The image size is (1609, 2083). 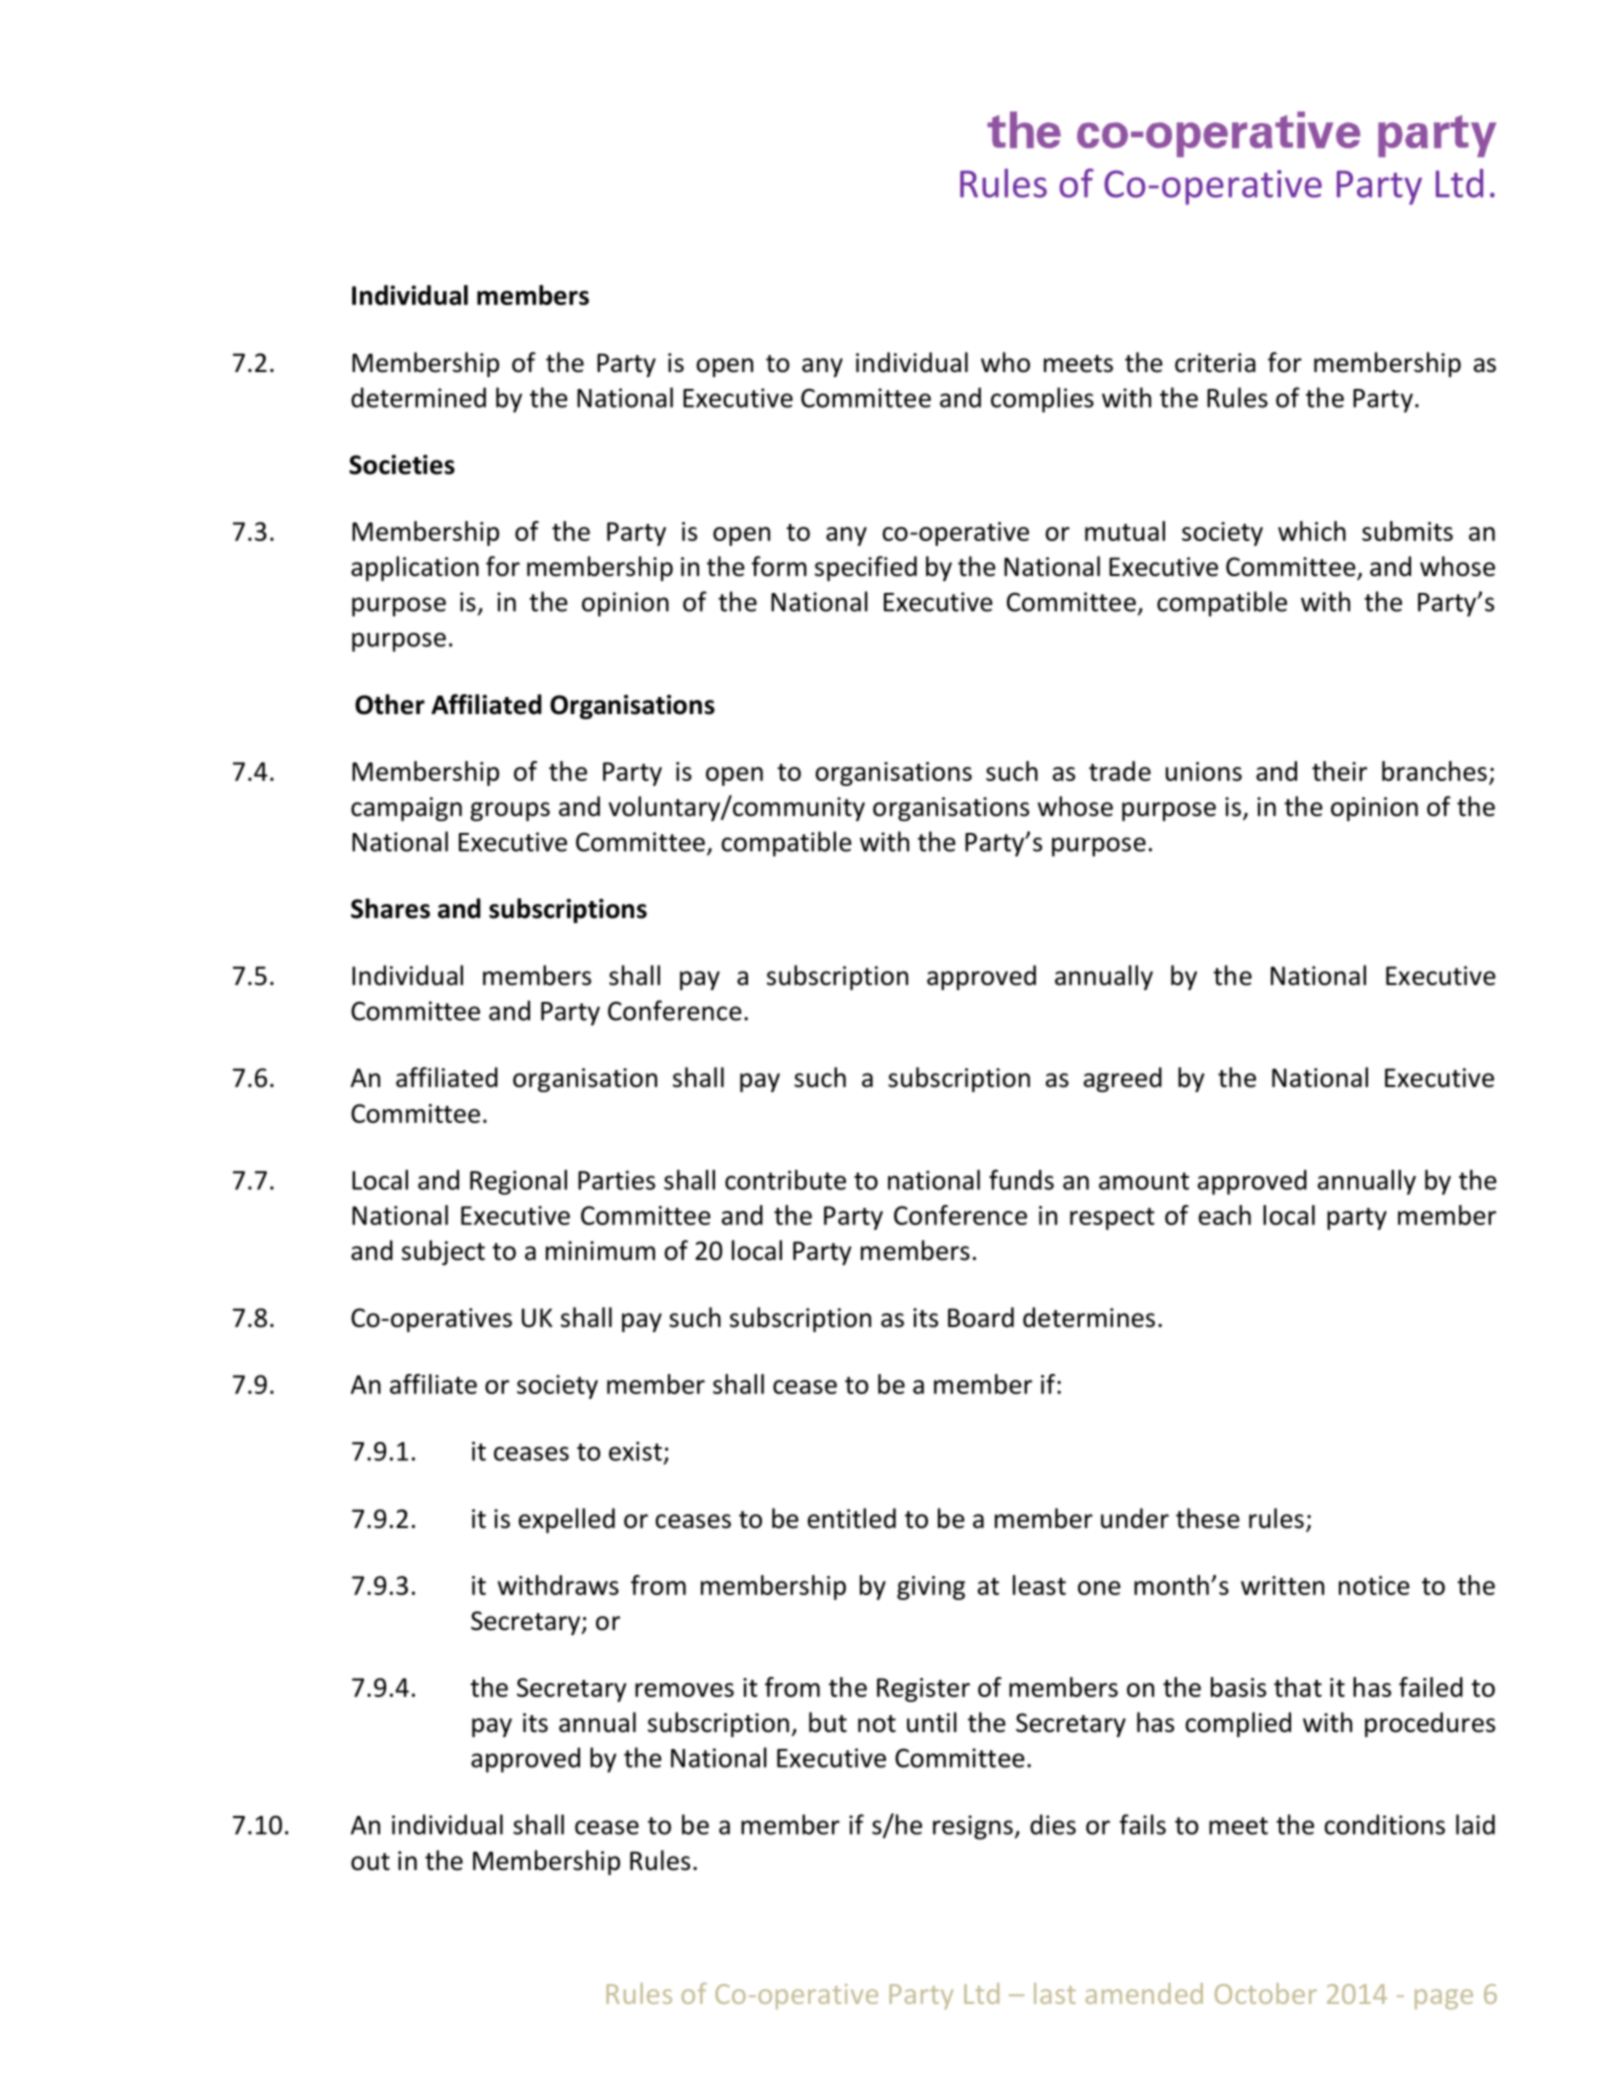 What do you see at coordinates (418, 397) in the screenshot?
I see `determined` at bounding box center [418, 397].
